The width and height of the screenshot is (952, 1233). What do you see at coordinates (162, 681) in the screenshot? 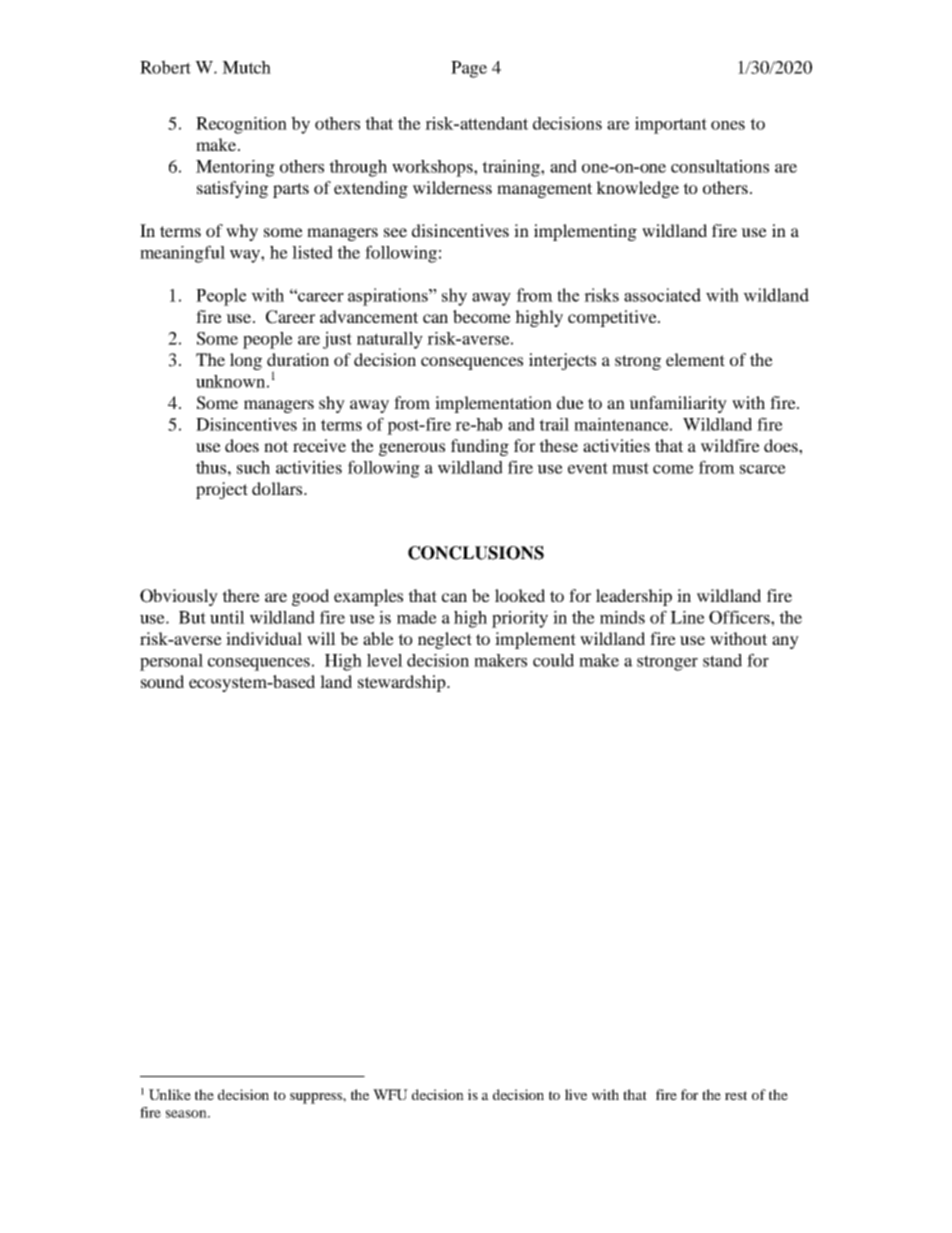
I see `sound` at bounding box center [162, 681].
